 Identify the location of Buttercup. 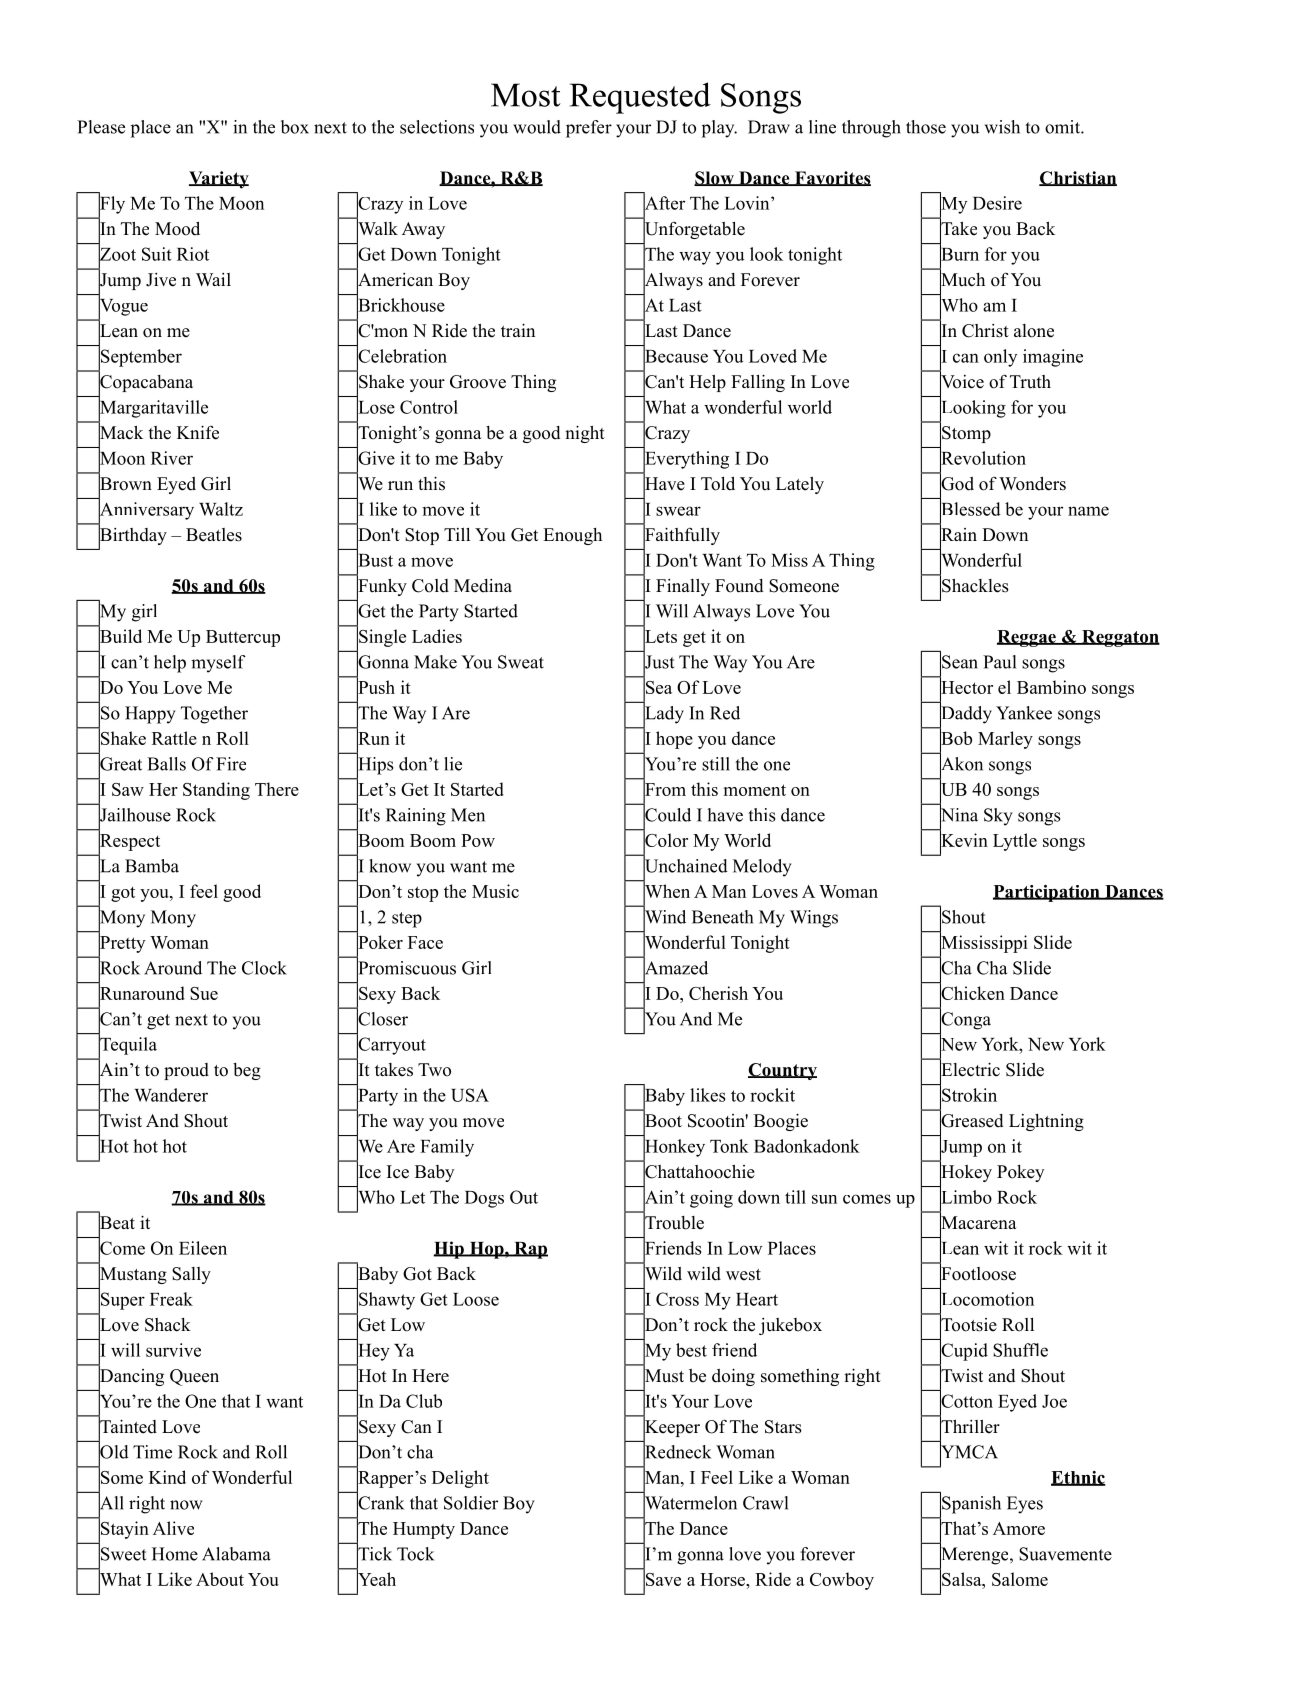
(243, 638).
